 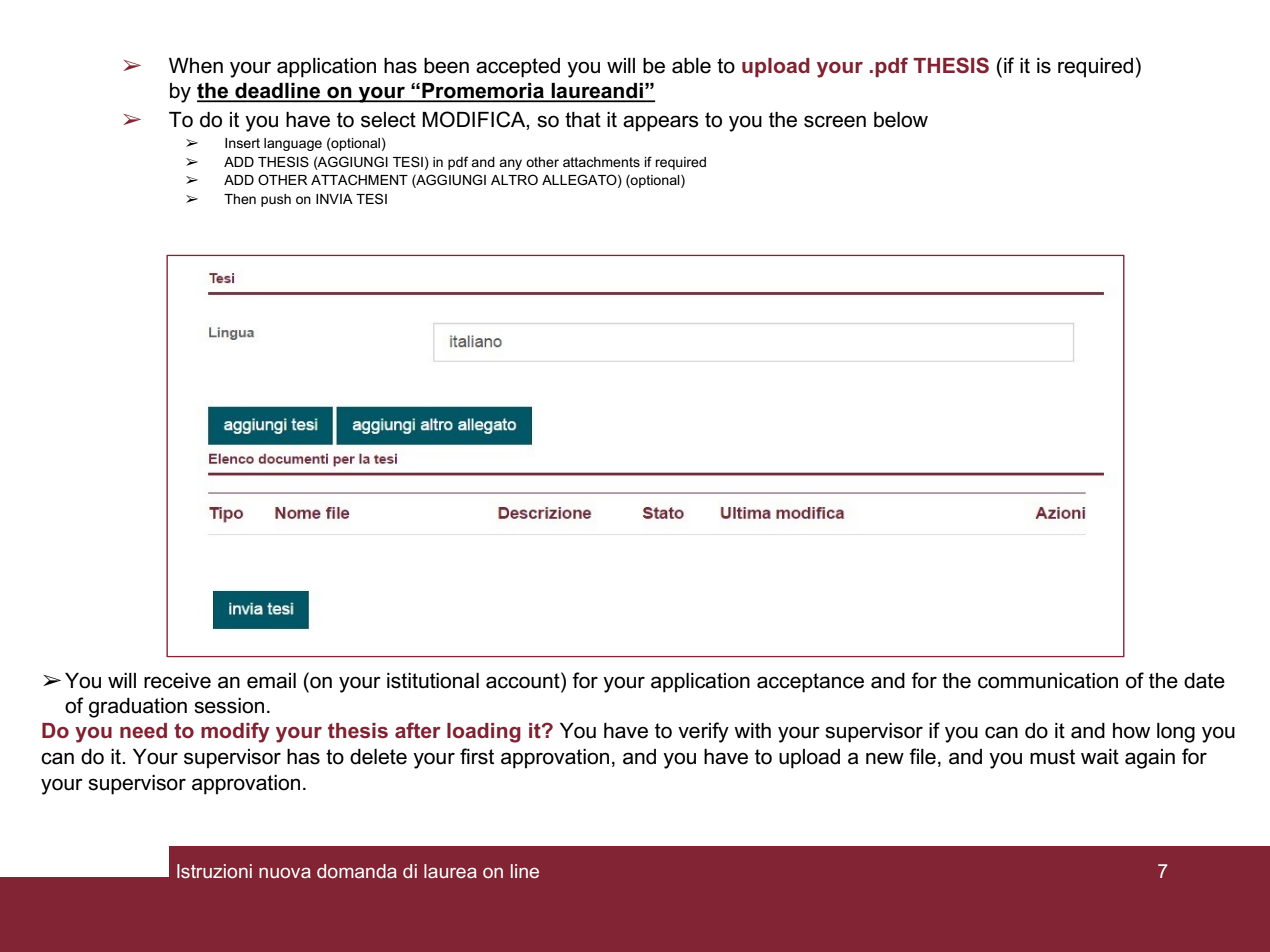 What do you see at coordinates (276, 200) in the image?
I see `push` at bounding box center [276, 200].
